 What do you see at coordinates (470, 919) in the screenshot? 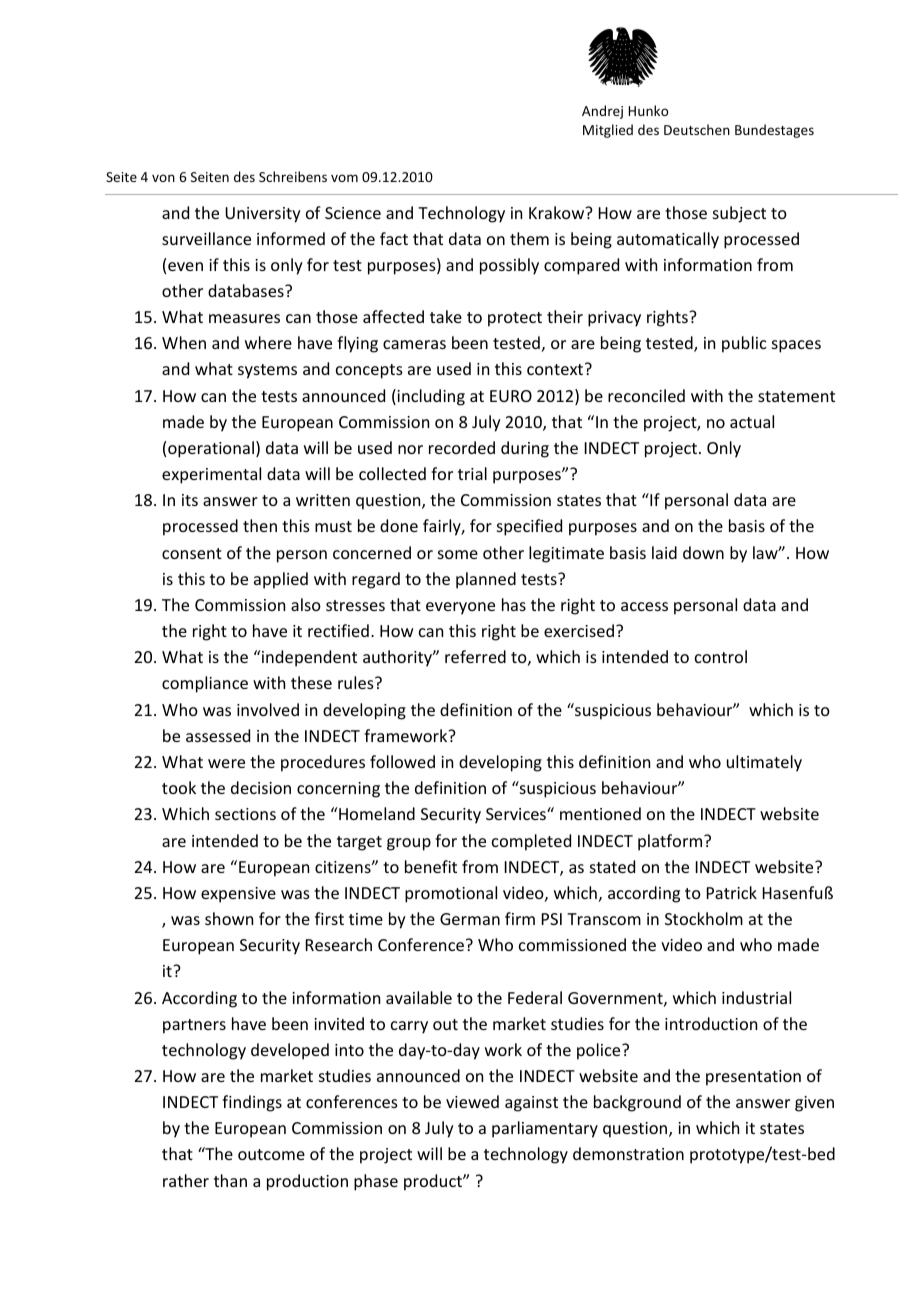
I see `German` at bounding box center [470, 919].
